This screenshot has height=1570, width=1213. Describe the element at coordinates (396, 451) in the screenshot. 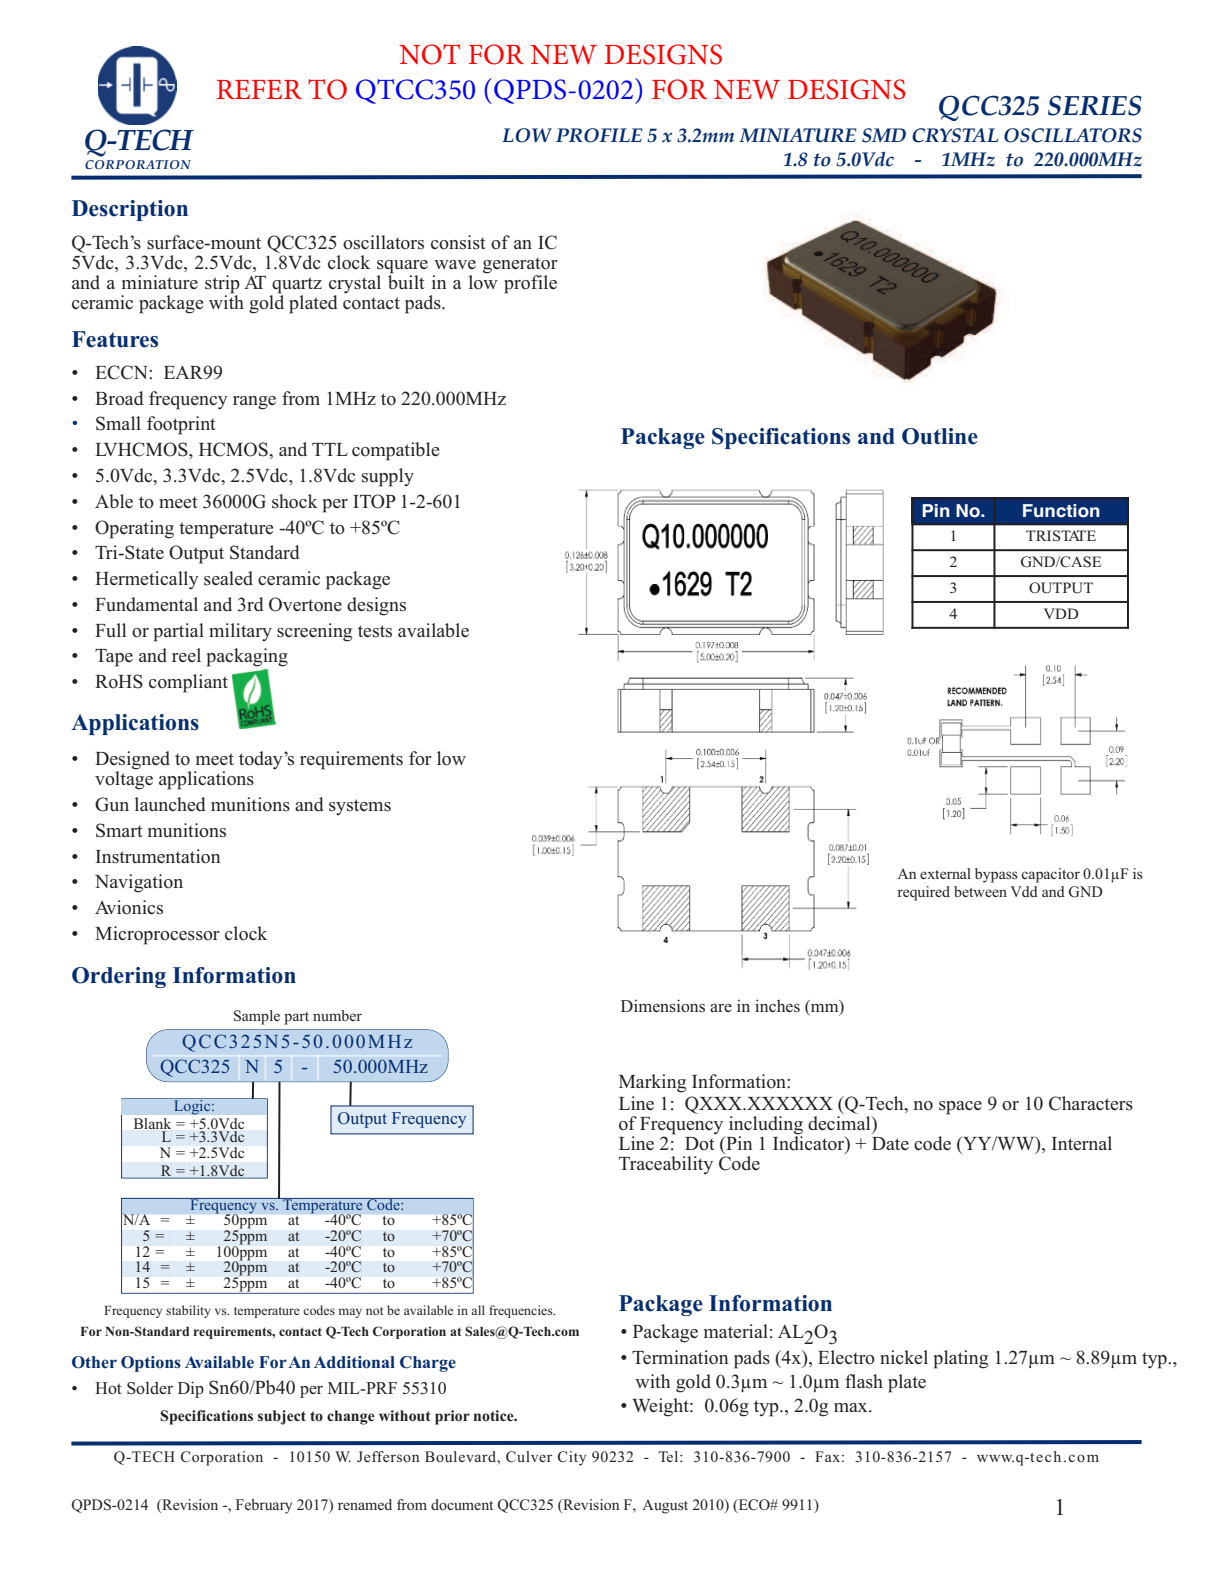

I see `compatible` at that location.
